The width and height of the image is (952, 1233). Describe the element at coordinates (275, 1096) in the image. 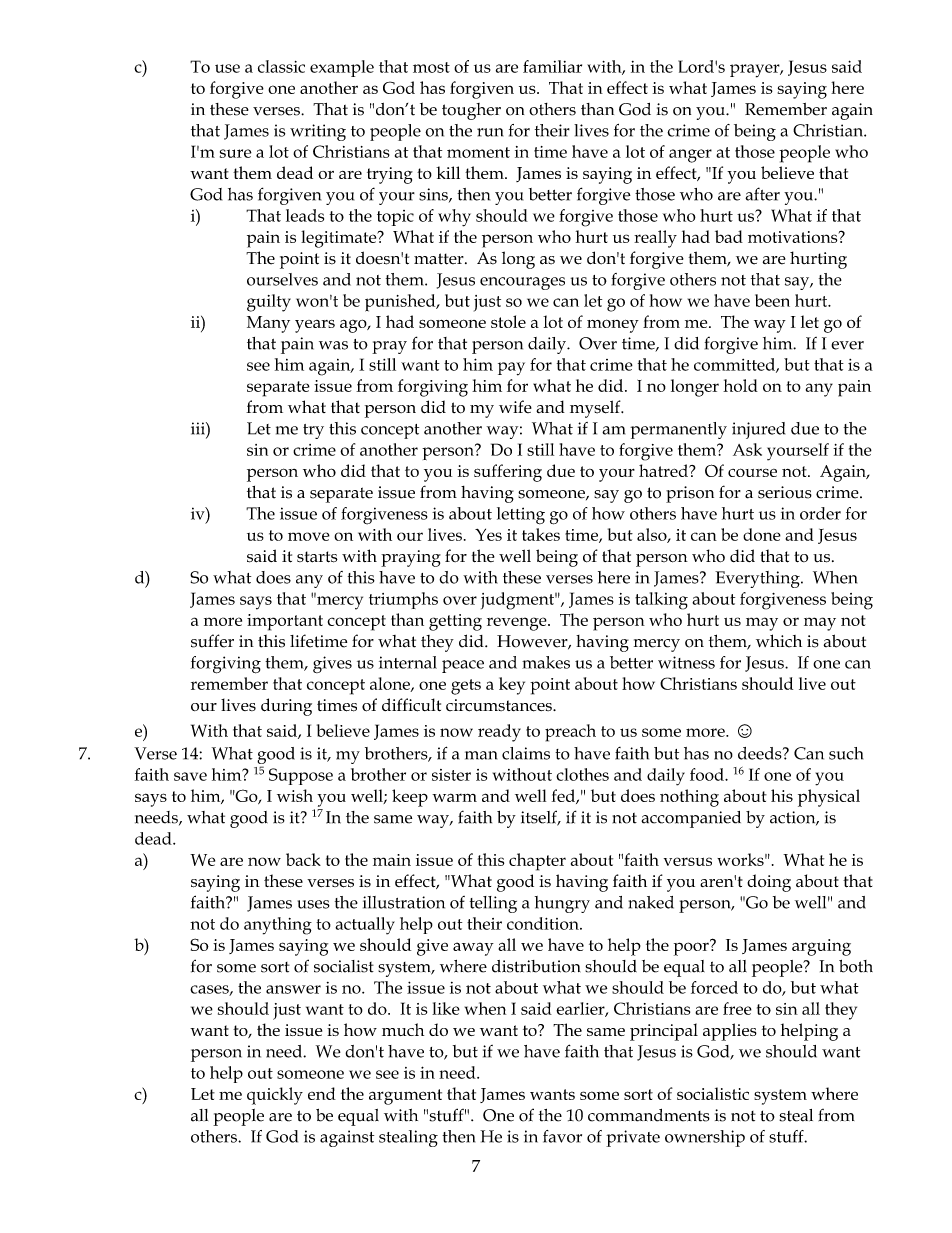

I see `quickly` at that location.
